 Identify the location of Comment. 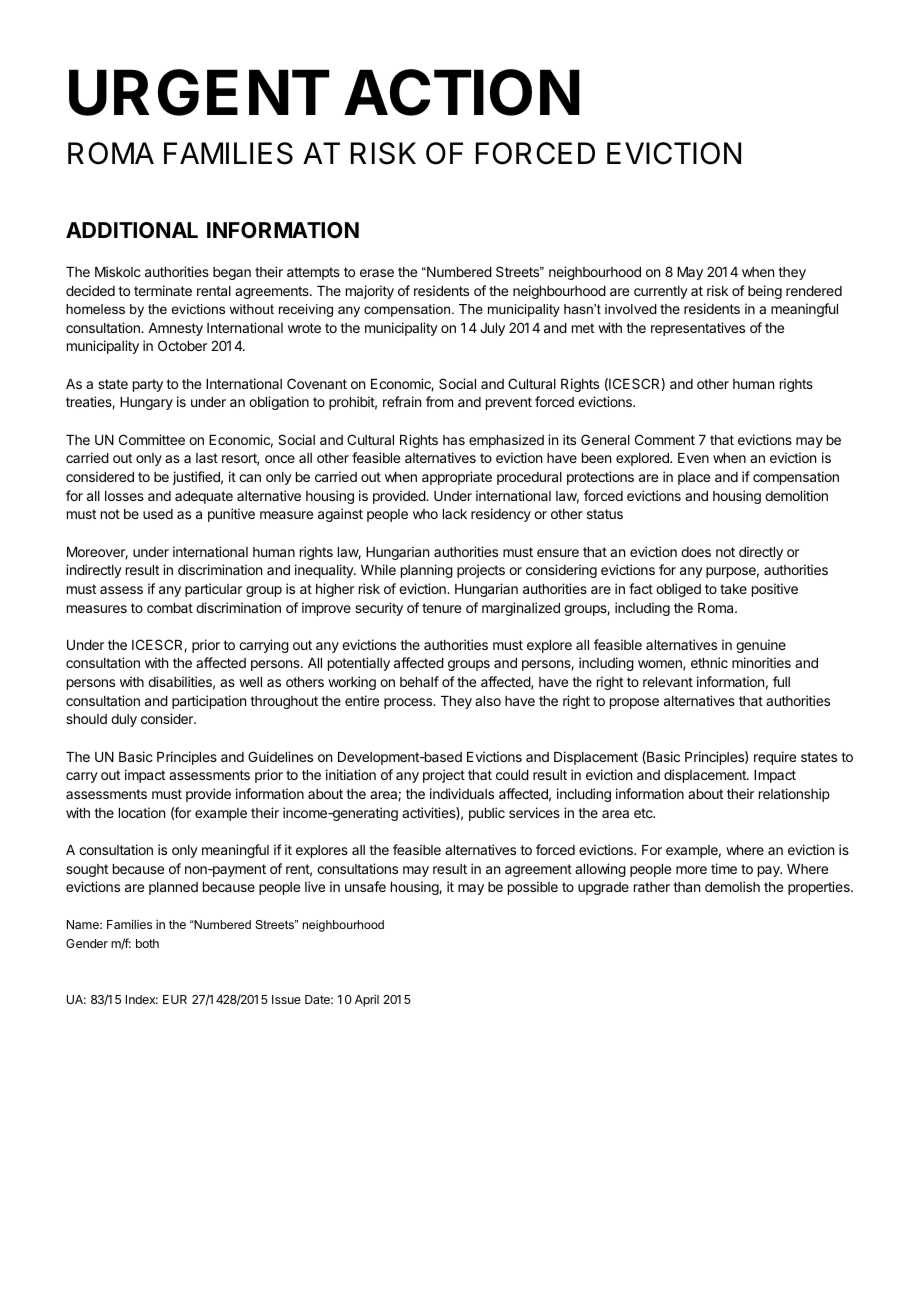
(665, 439).
